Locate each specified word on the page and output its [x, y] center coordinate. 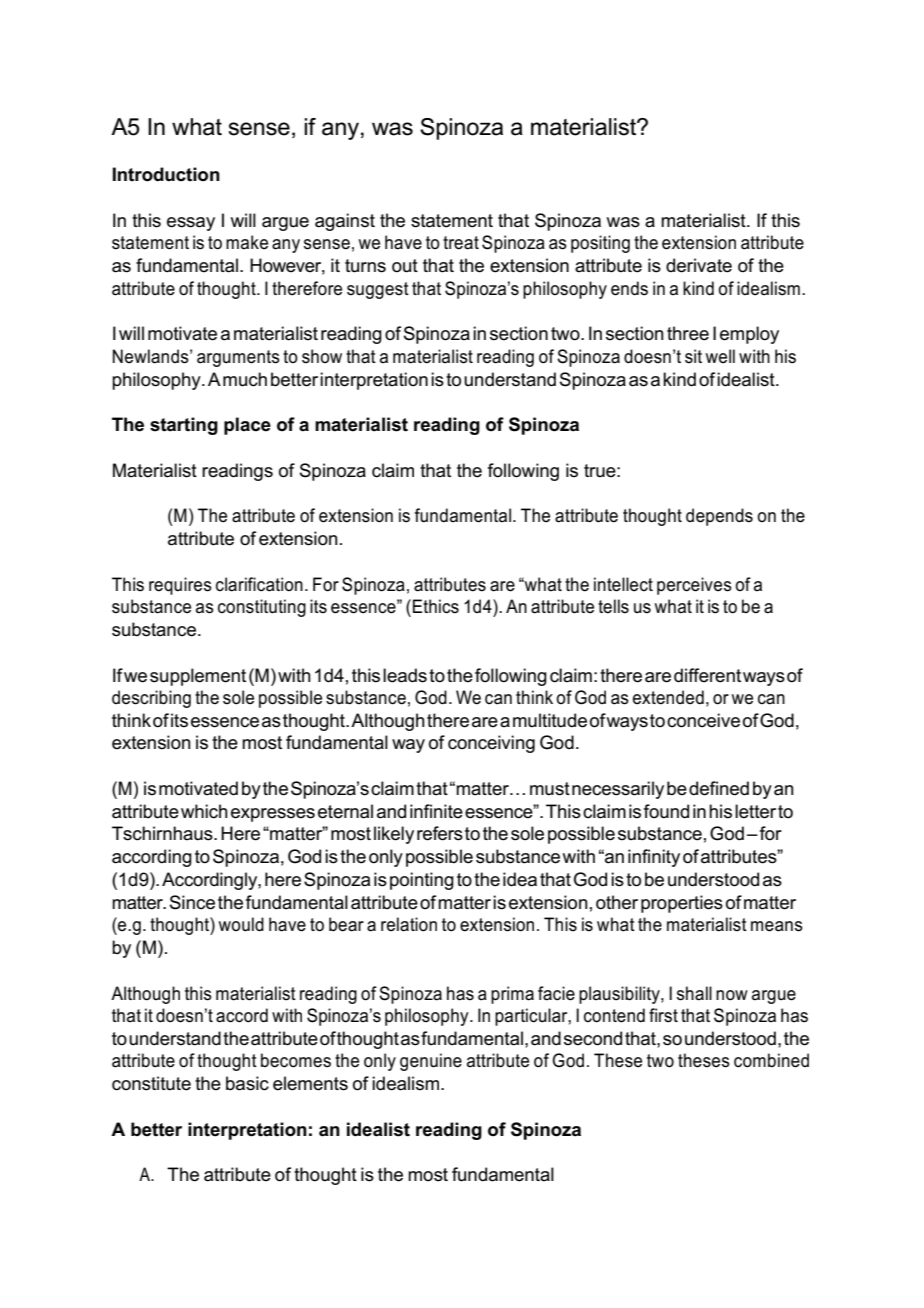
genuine [431, 1062]
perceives [694, 586]
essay [191, 224]
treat [461, 243]
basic [247, 1083]
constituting [262, 608]
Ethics [436, 606]
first [663, 1015]
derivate [699, 265]
